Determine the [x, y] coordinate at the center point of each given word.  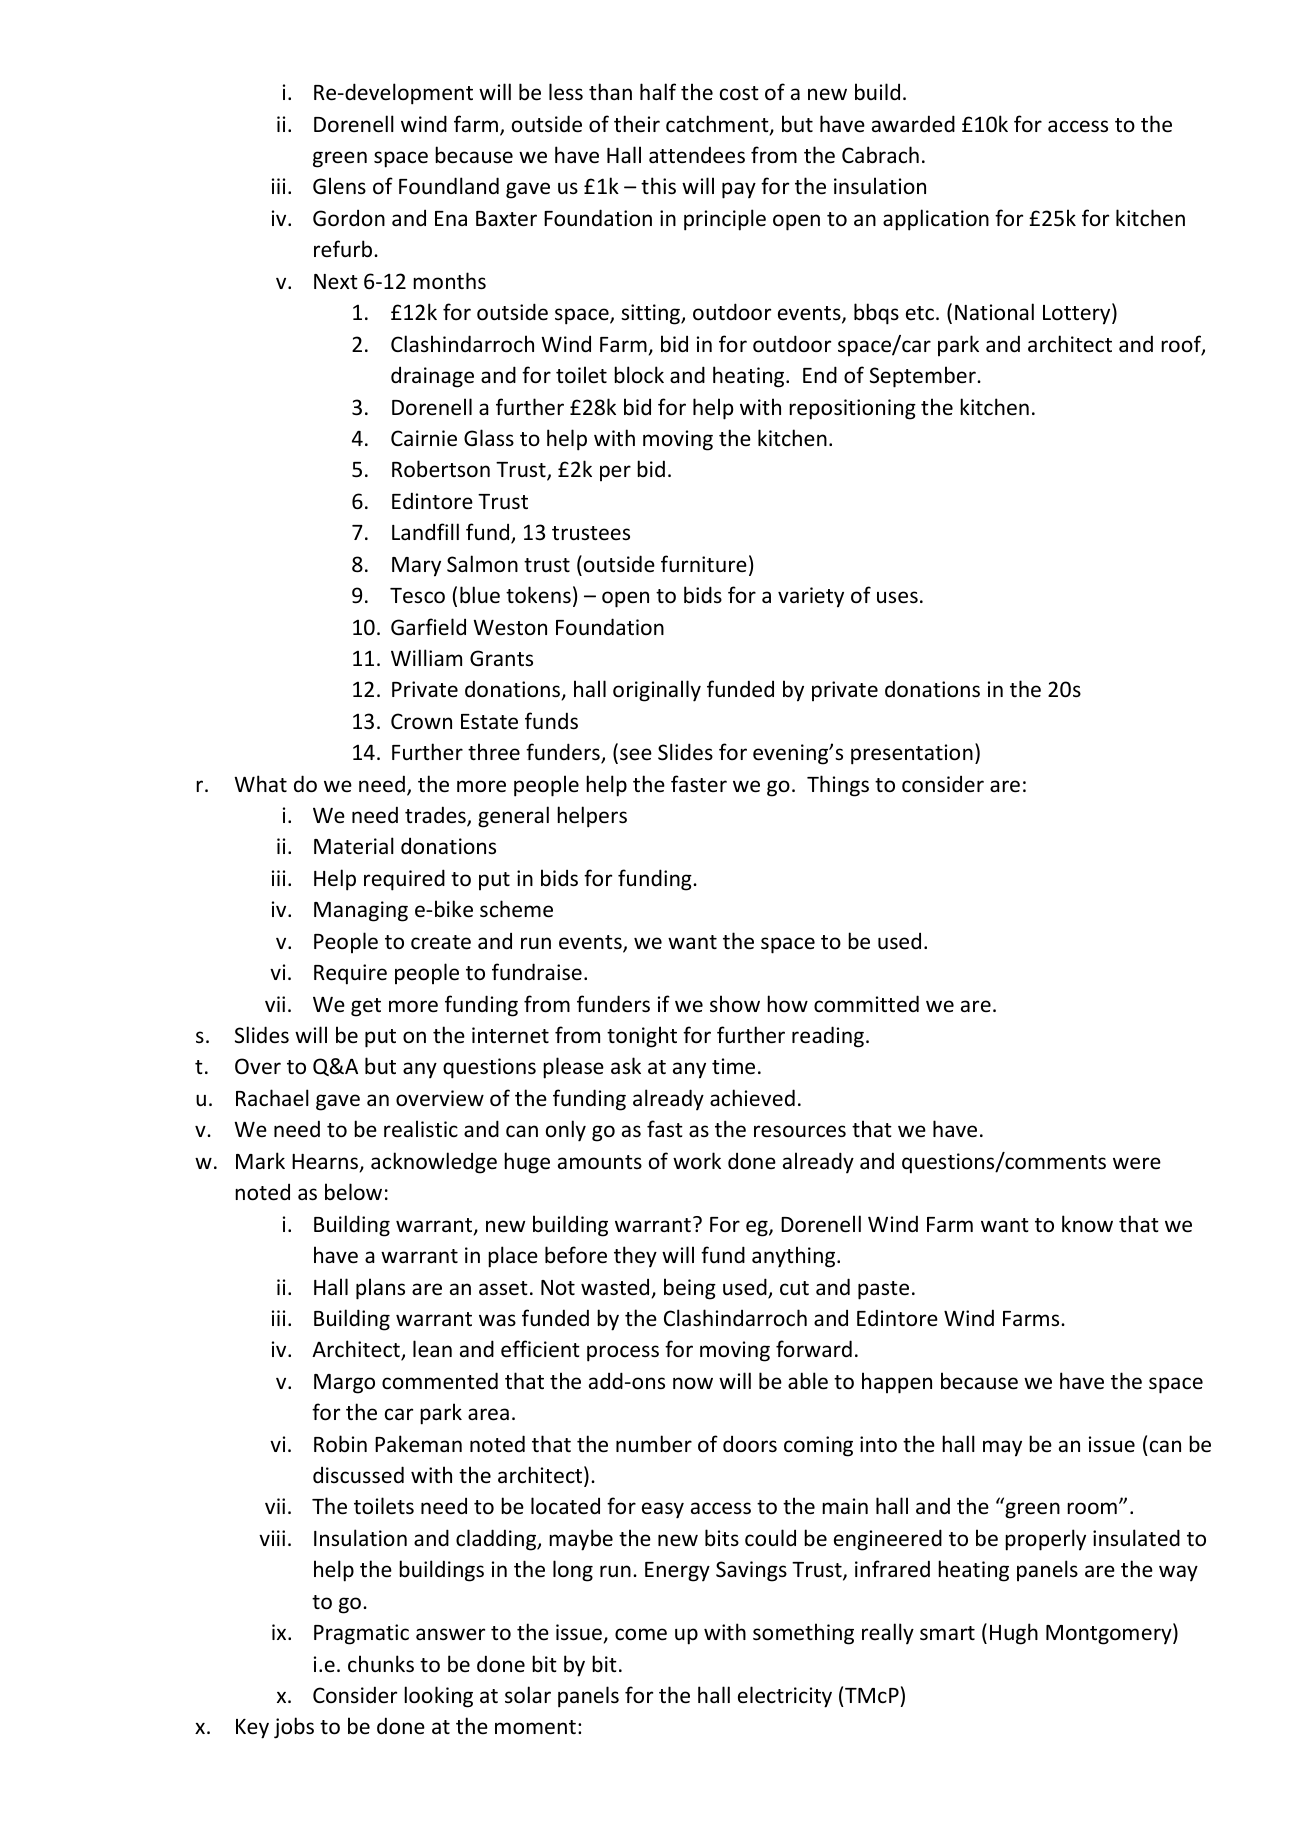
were [1137, 1163]
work [697, 1160]
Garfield [428, 627]
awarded [913, 124]
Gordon [349, 218]
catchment [718, 125]
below [353, 1191]
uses [897, 597]
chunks [381, 1664]
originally [657, 691]
